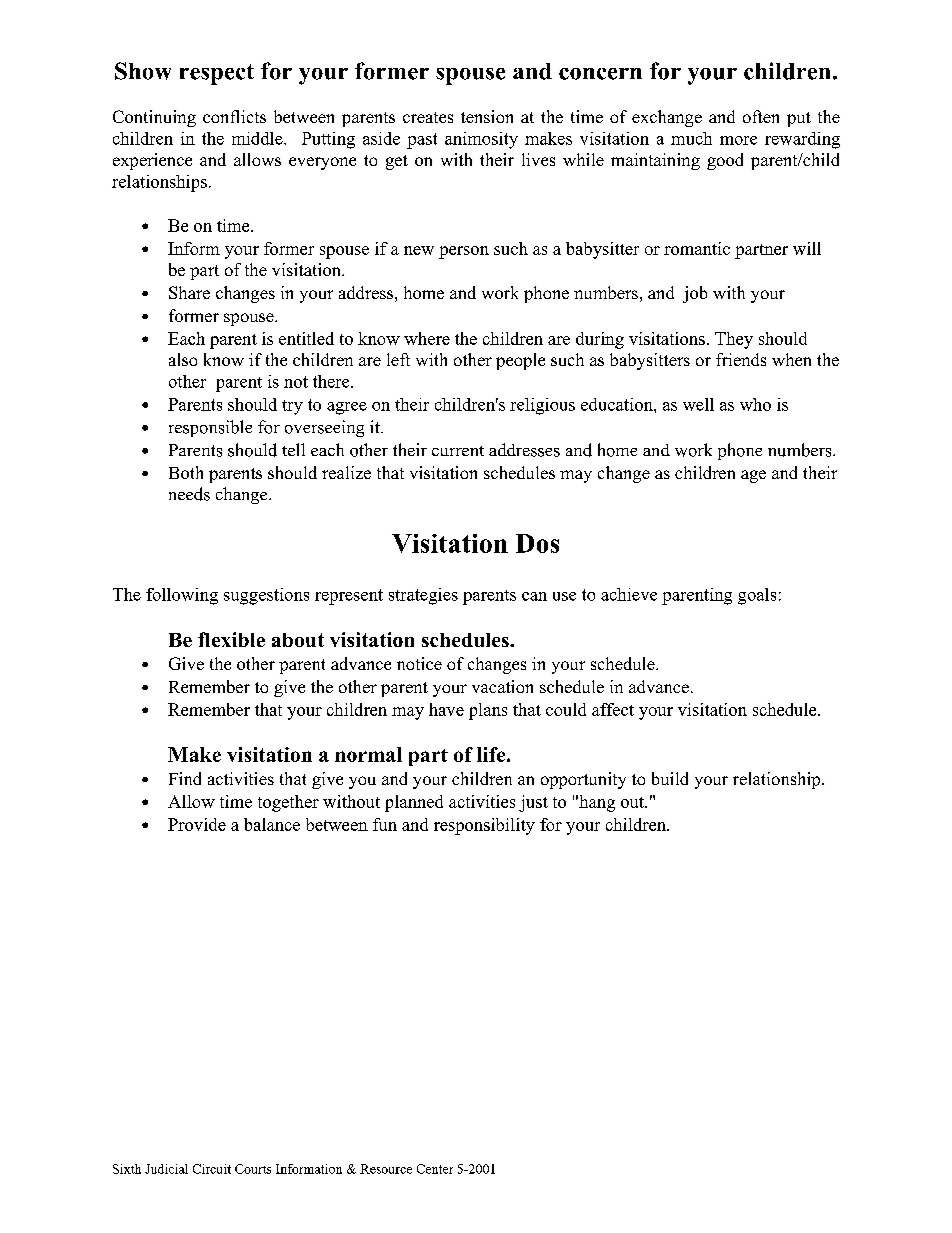 Image resolution: width=952 pixels, height=1233 pixels. Describe the element at coordinates (212, 1169) in the screenshot. I see `Circuit` at that location.
